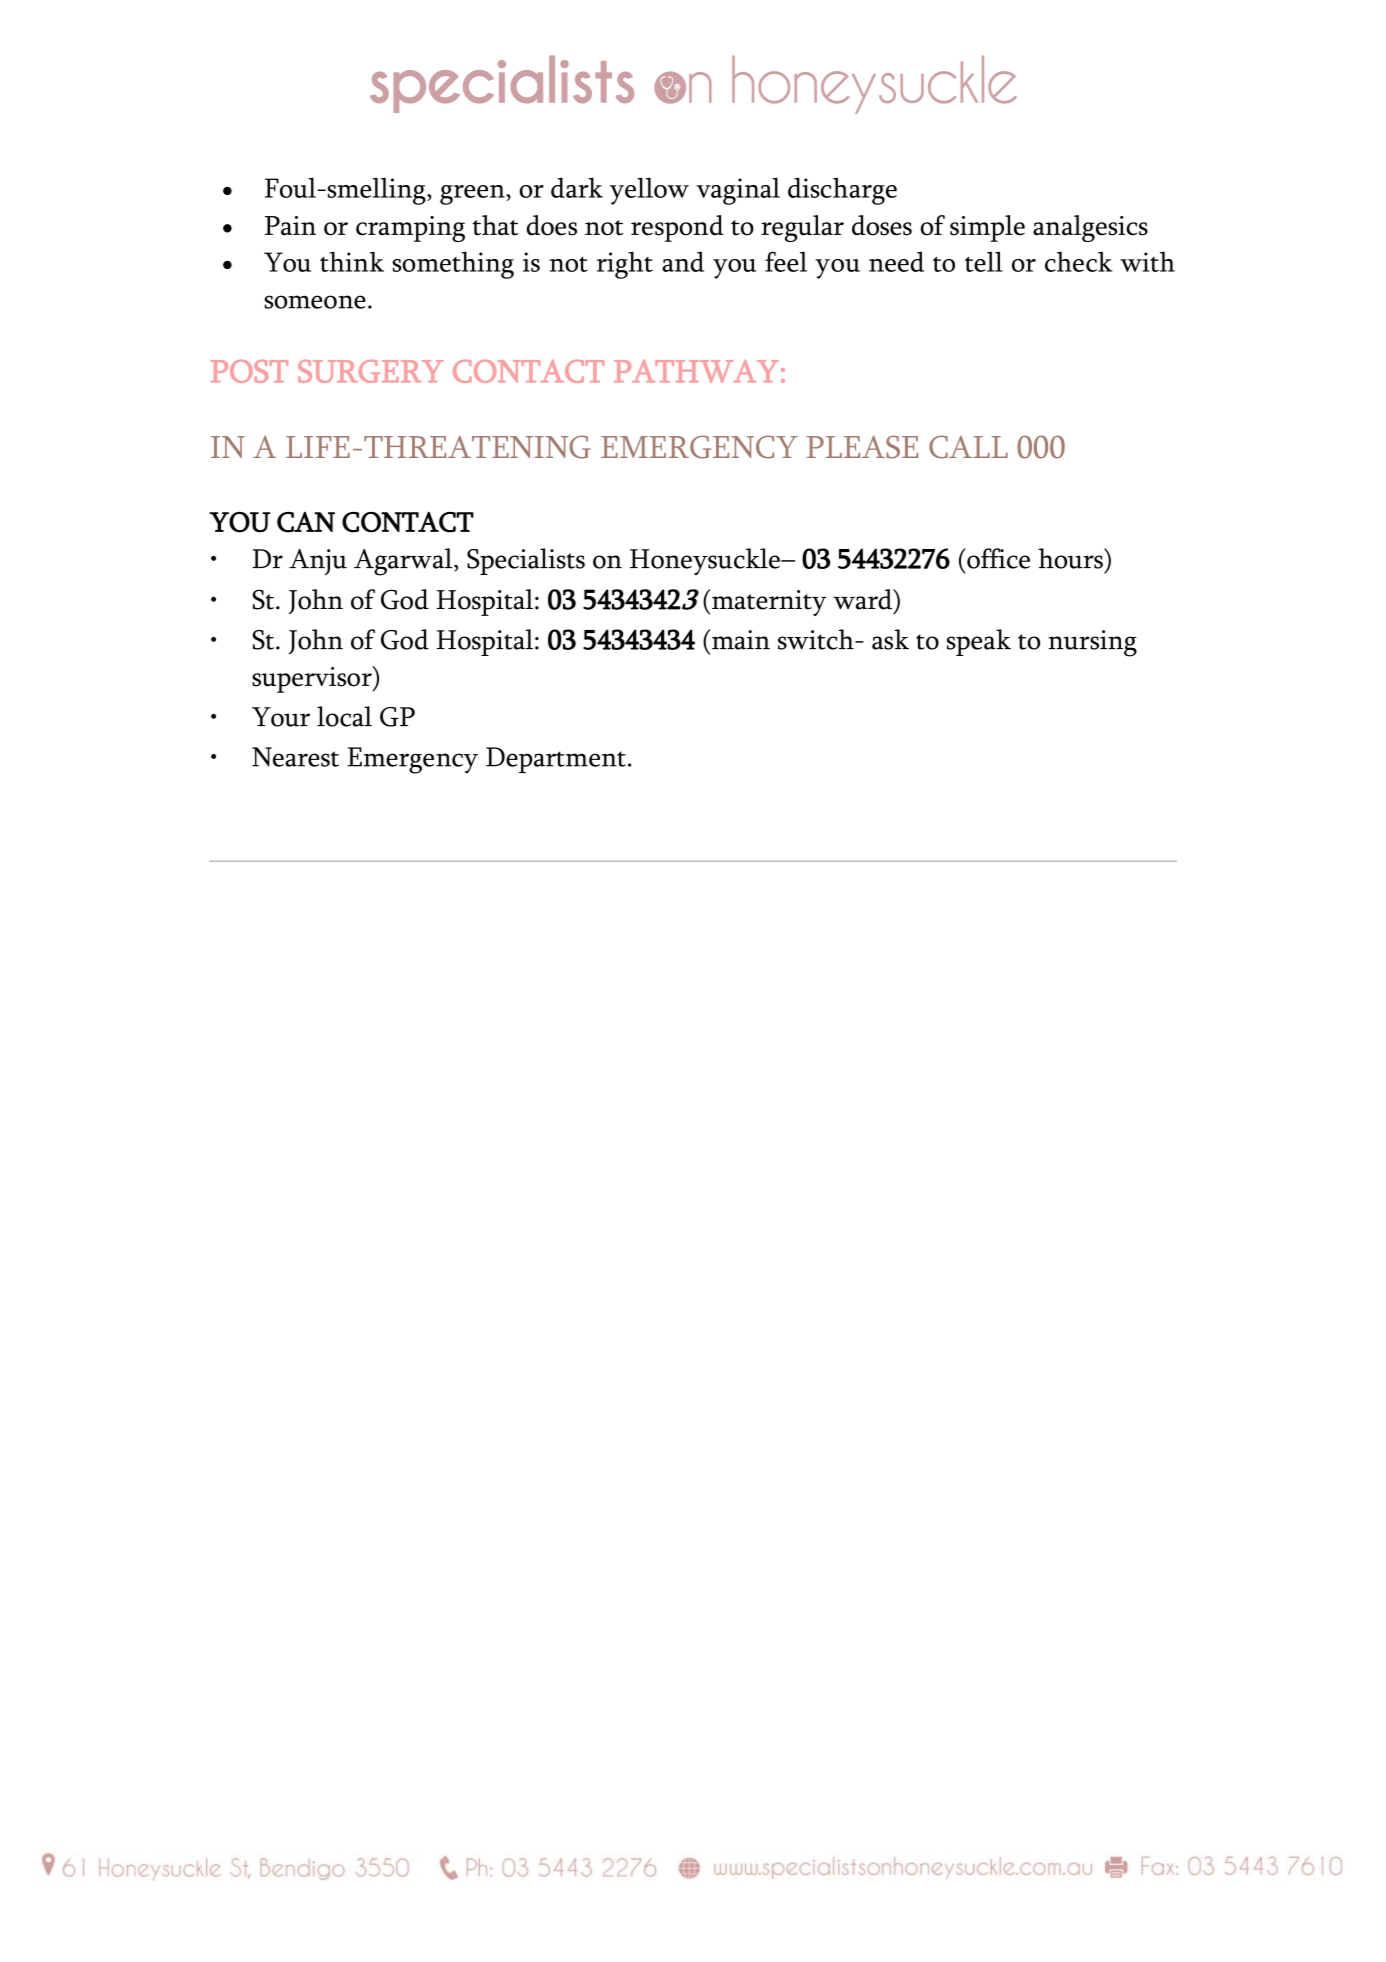  Describe the element at coordinates (968, 447) in the page. I see `CALL` at that location.
